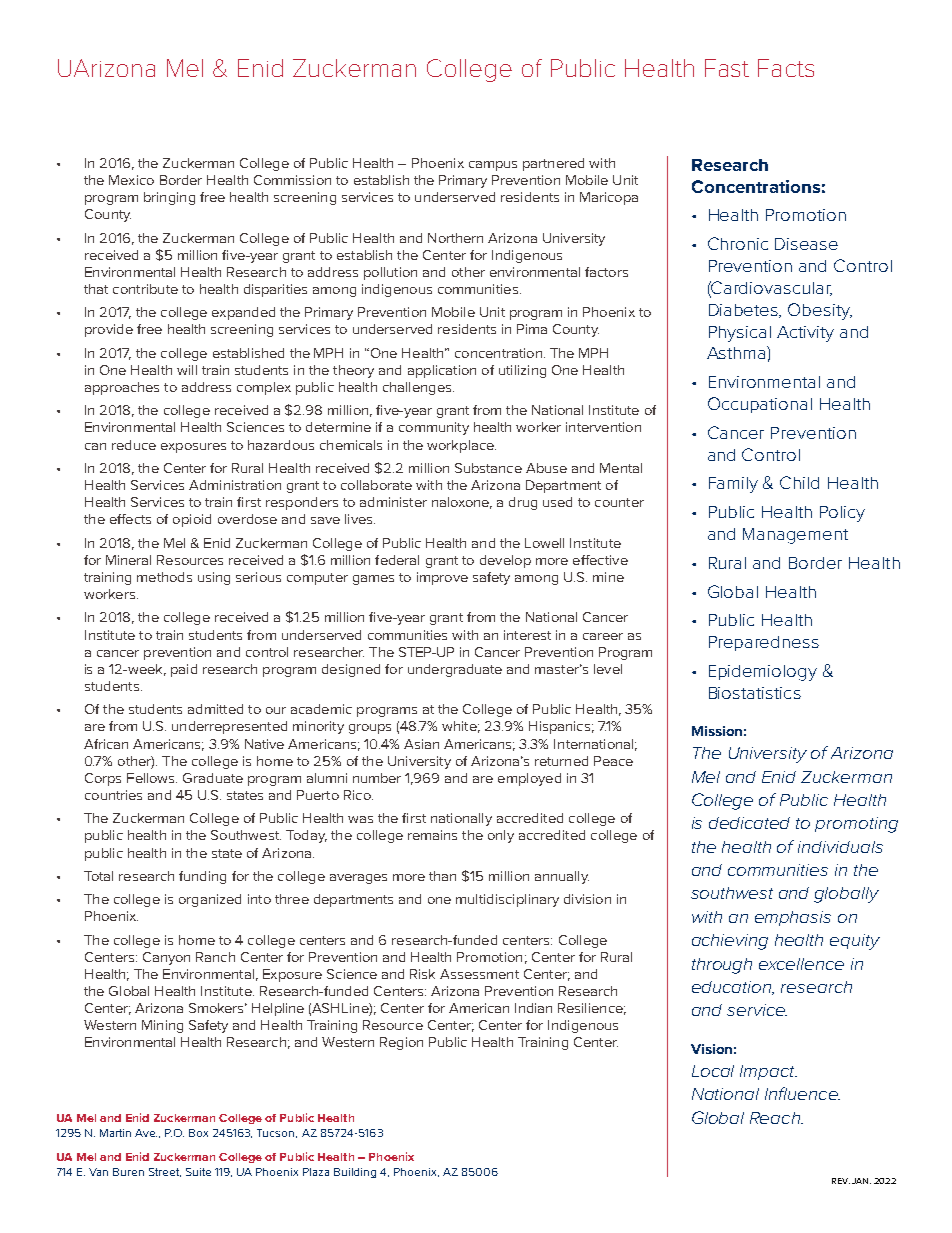  What do you see at coordinates (493, 166) in the page?
I see `campus` at bounding box center [493, 166].
